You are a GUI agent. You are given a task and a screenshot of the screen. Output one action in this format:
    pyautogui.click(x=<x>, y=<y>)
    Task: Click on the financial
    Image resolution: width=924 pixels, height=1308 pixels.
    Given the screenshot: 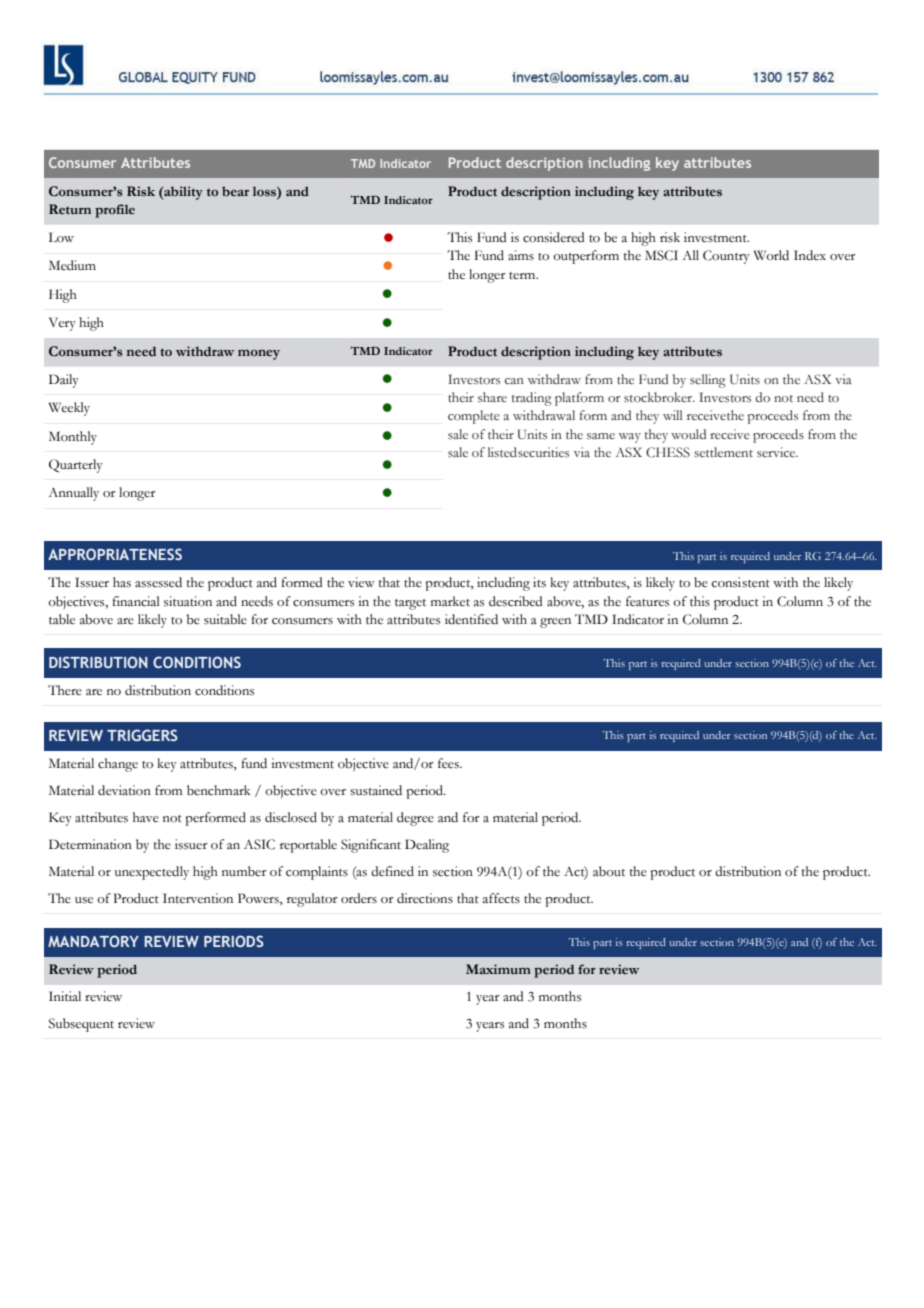 What is the action you would take?
    pyautogui.click(x=136, y=601)
